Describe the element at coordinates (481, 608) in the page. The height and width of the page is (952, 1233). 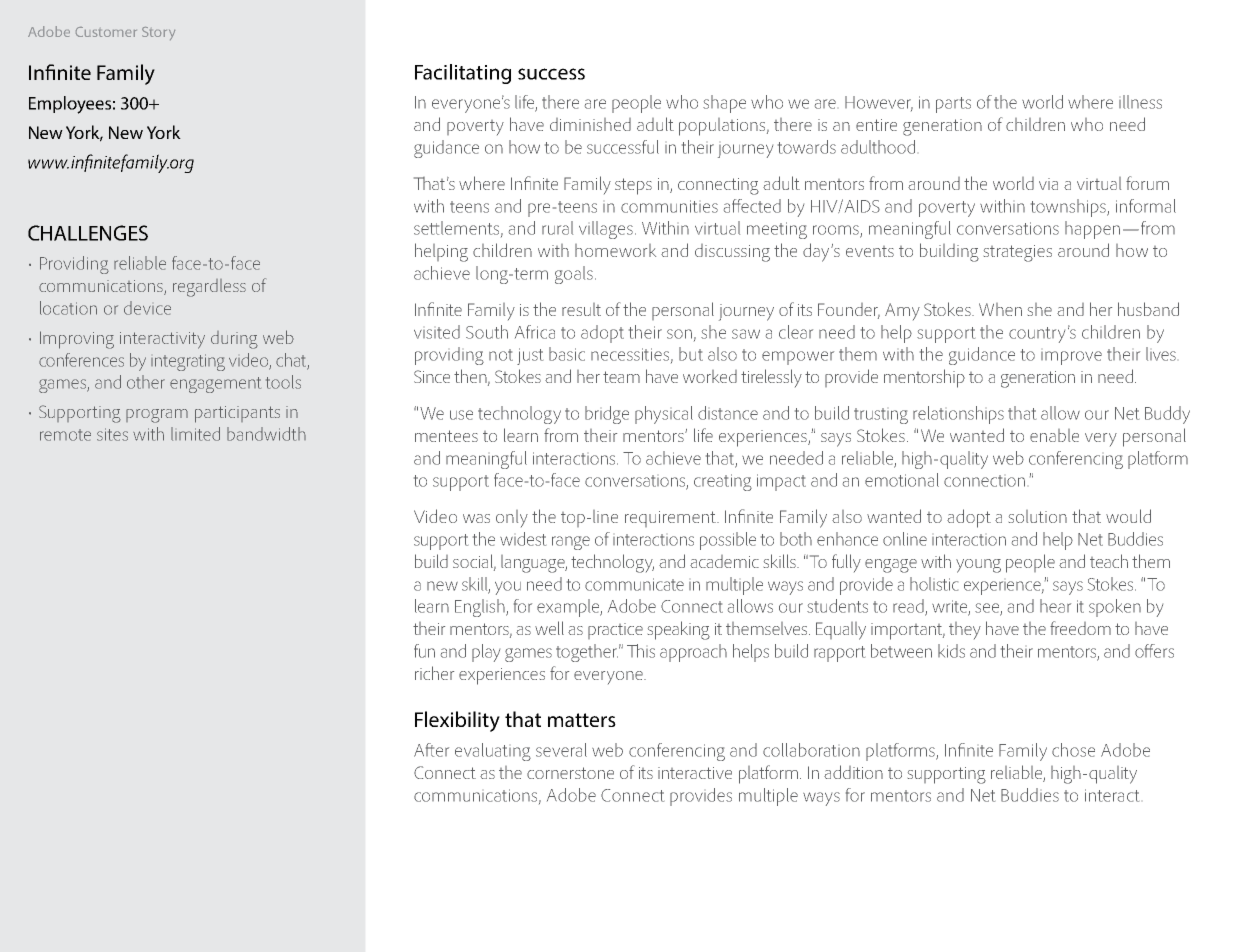
I see `English` at that location.
